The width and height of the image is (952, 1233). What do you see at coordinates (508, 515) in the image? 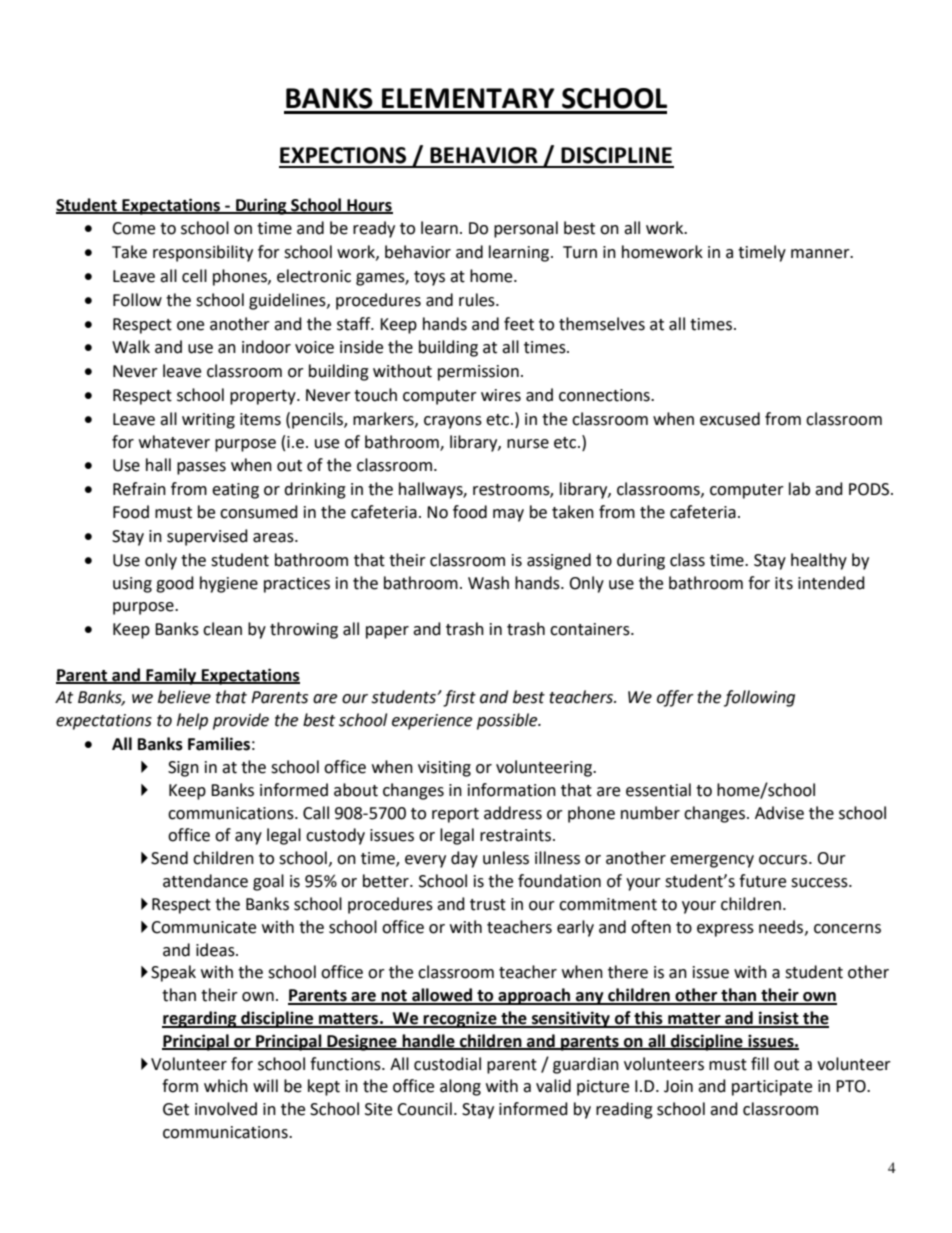
I see `may` at bounding box center [508, 515].
